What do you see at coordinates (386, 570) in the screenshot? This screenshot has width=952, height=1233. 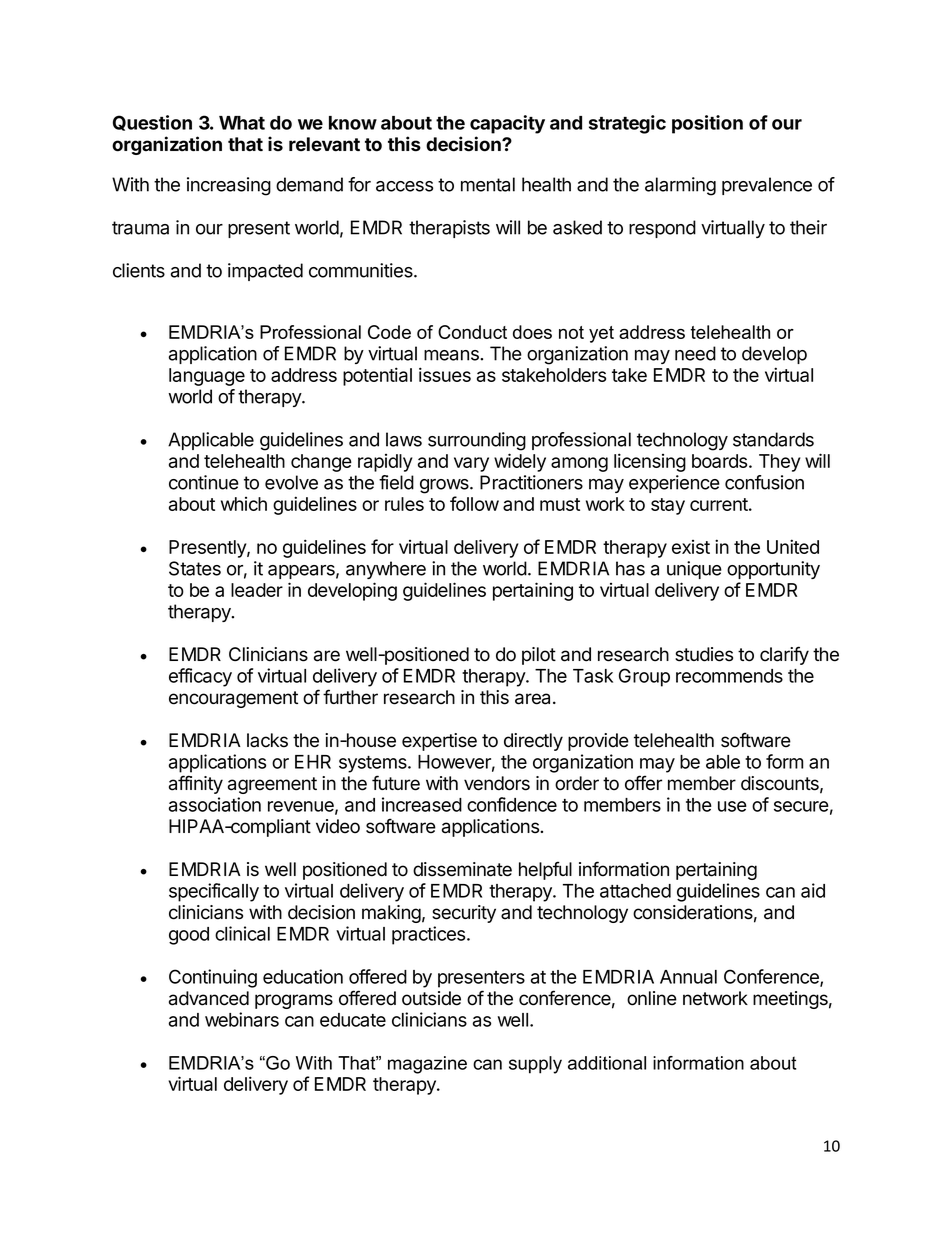 I see `anywhere` at bounding box center [386, 570].
